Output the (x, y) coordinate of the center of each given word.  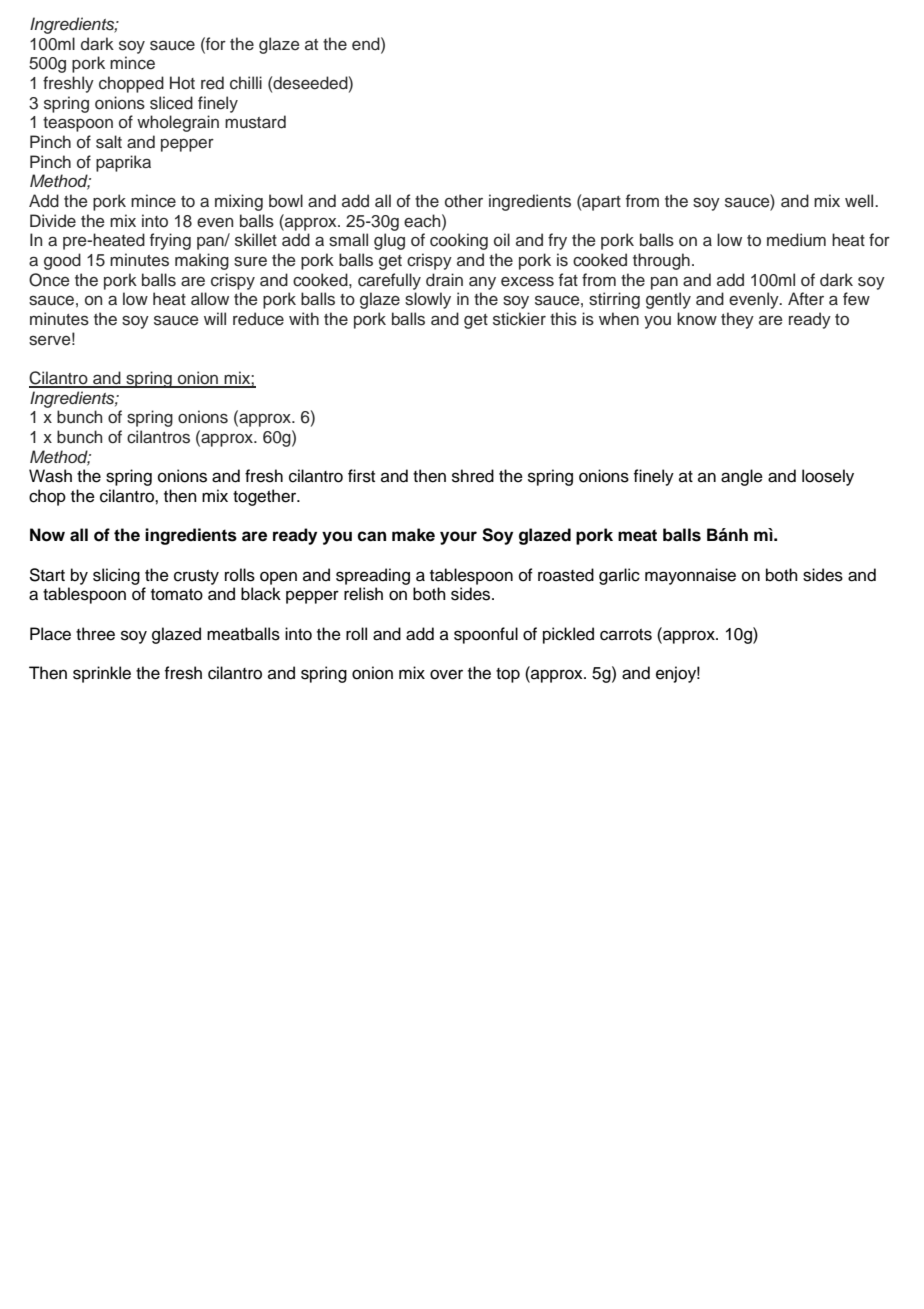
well (860, 200)
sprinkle (102, 674)
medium (796, 240)
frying (170, 241)
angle (742, 477)
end (367, 44)
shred (473, 476)
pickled (568, 635)
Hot (182, 83)
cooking (459, 241)
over (446, 674)
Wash (50, 476)
